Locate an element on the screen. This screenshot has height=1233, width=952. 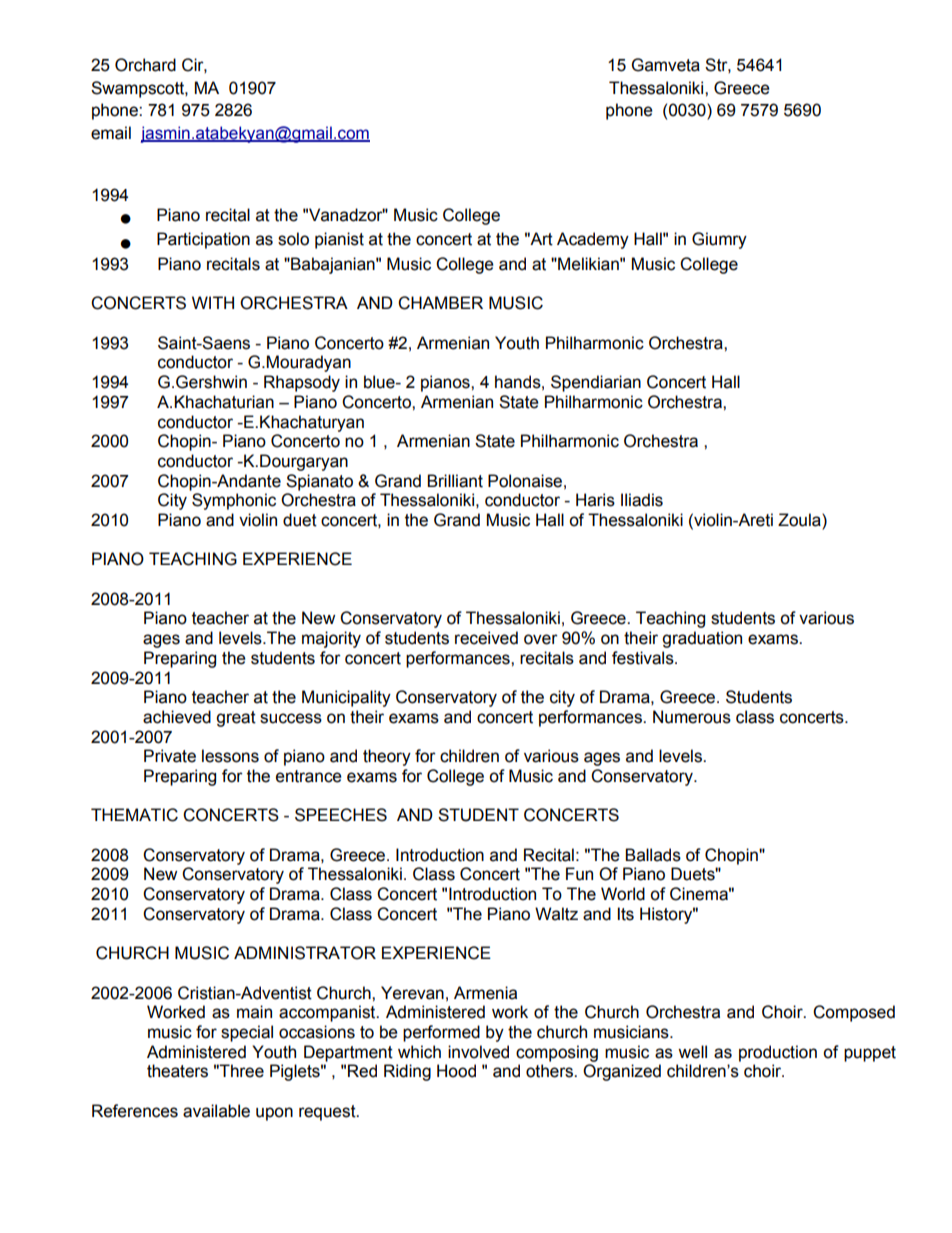
CHAMBER is located at coordinates (440, 303).
